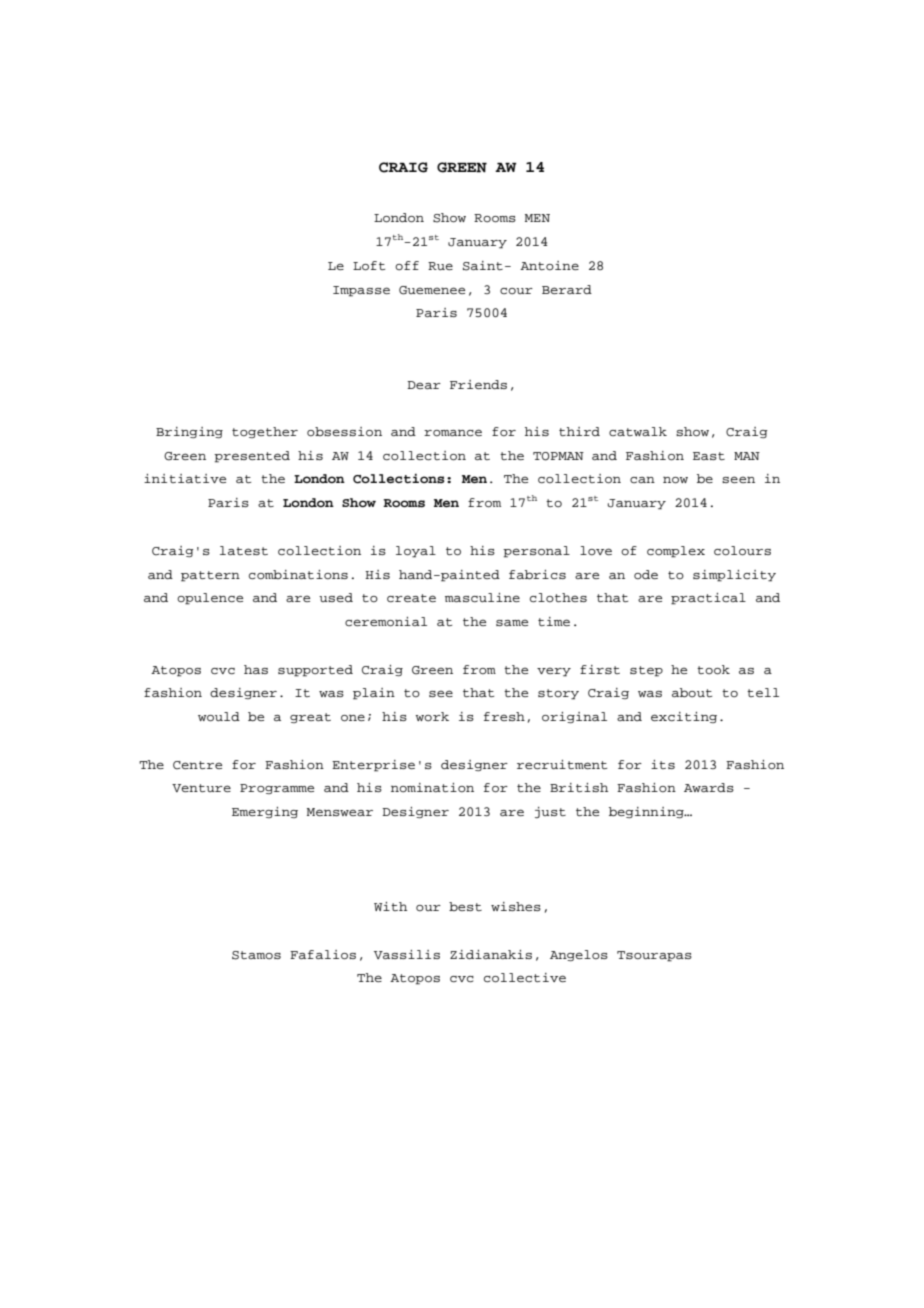 This document has height=1308, width=924. I want to click on Angelos, so click(579, 955).
